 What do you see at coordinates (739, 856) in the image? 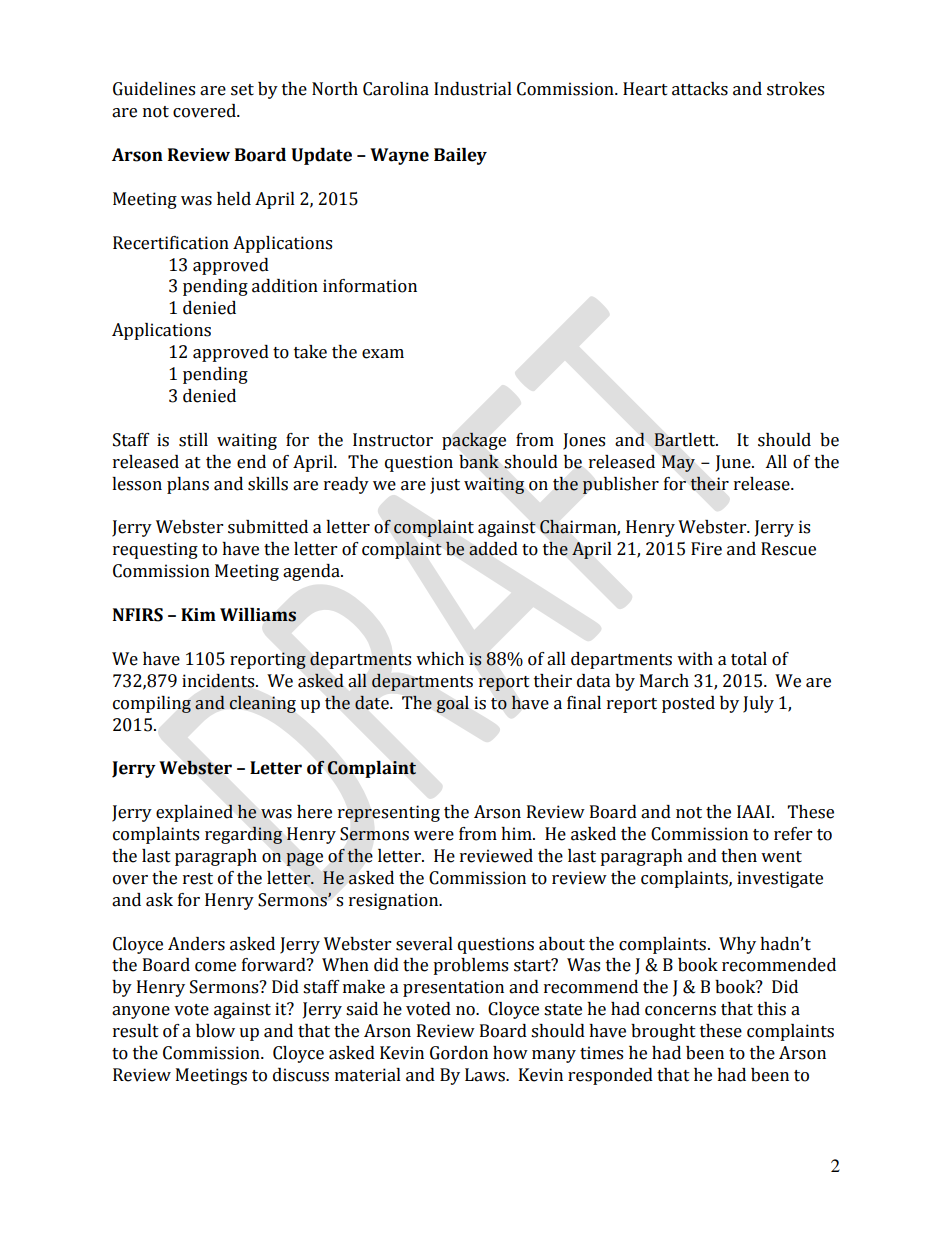
I see `then` at bounding box center [739, 856].
